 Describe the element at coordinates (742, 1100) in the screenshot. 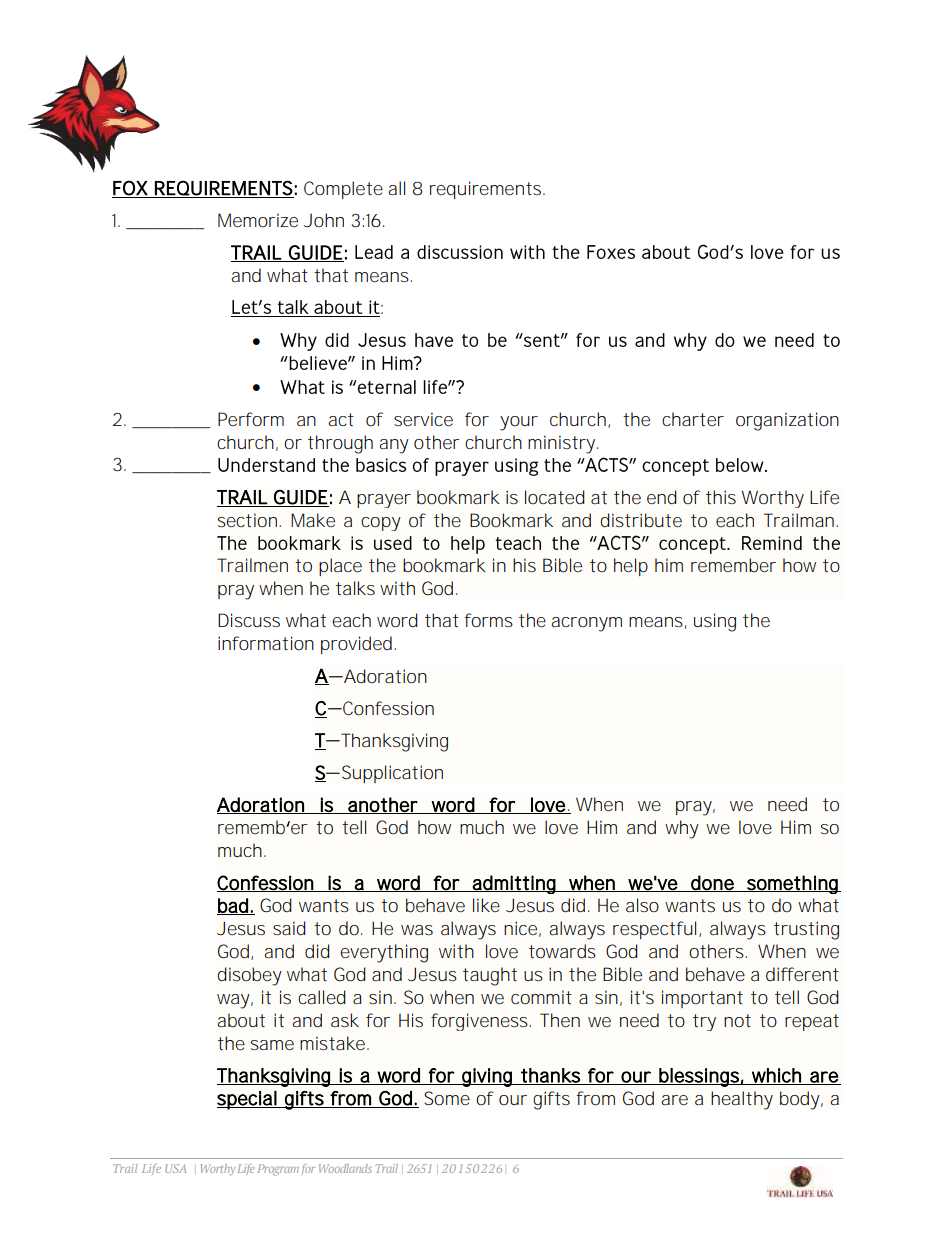

I see `healthy` at that location.
